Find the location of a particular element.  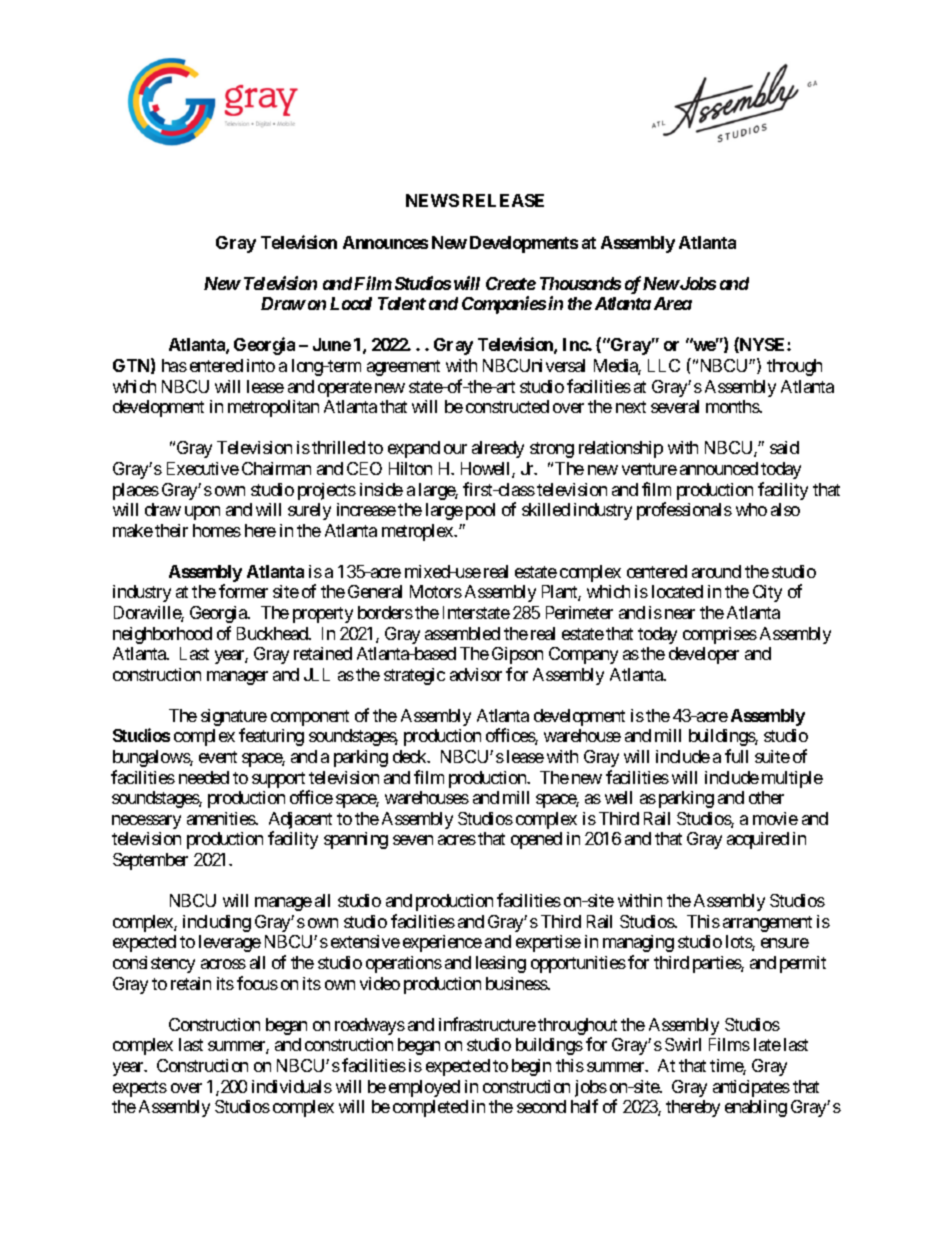

opened is located at coordinates (536, 840).
